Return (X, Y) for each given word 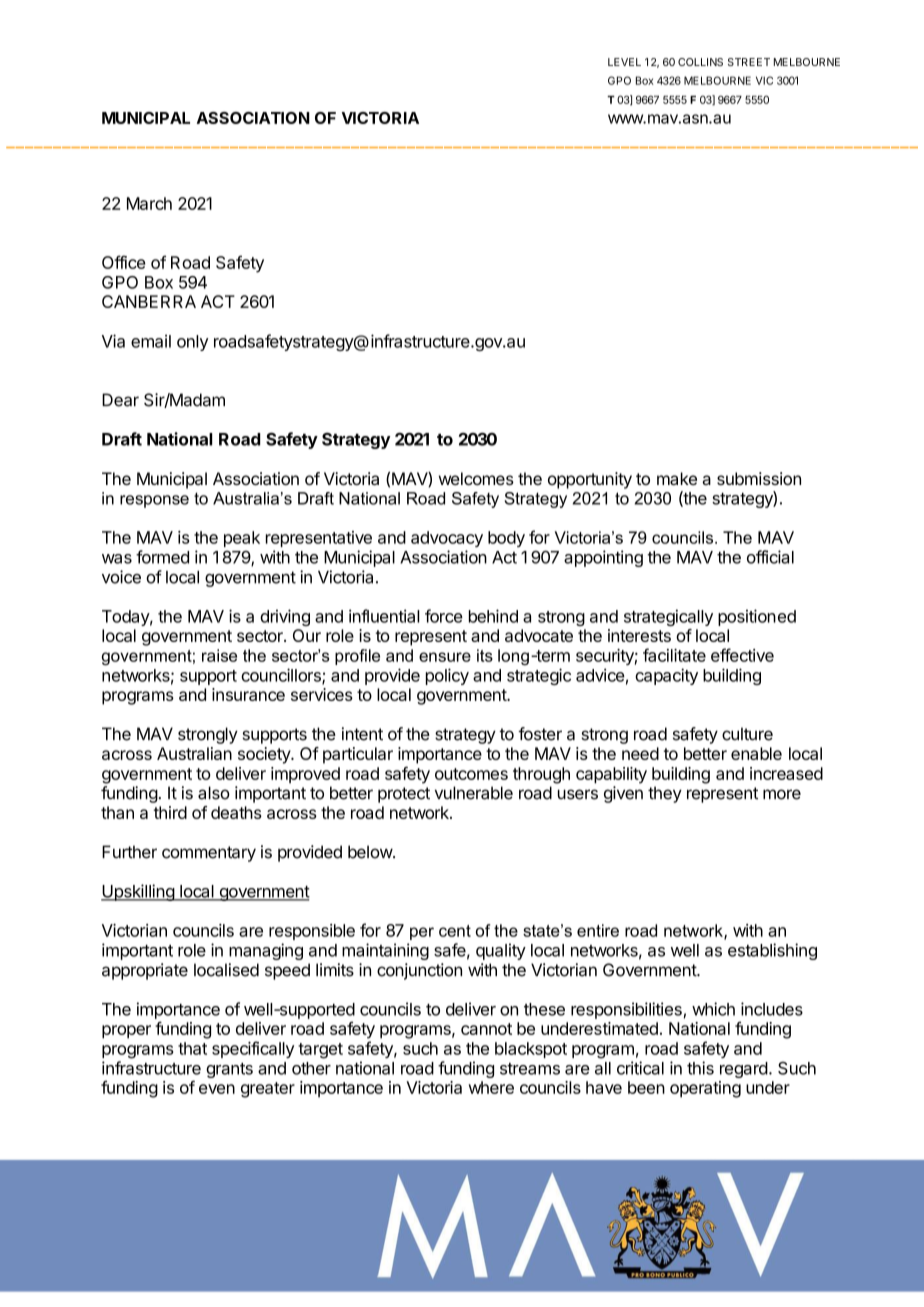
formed (162, 557)
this (700, 1068)
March (149, 203)
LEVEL (624, 62)
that (192, 1048)
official (770, 557)
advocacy (447, 539)
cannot (486, 1029)
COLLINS (700, 62)
